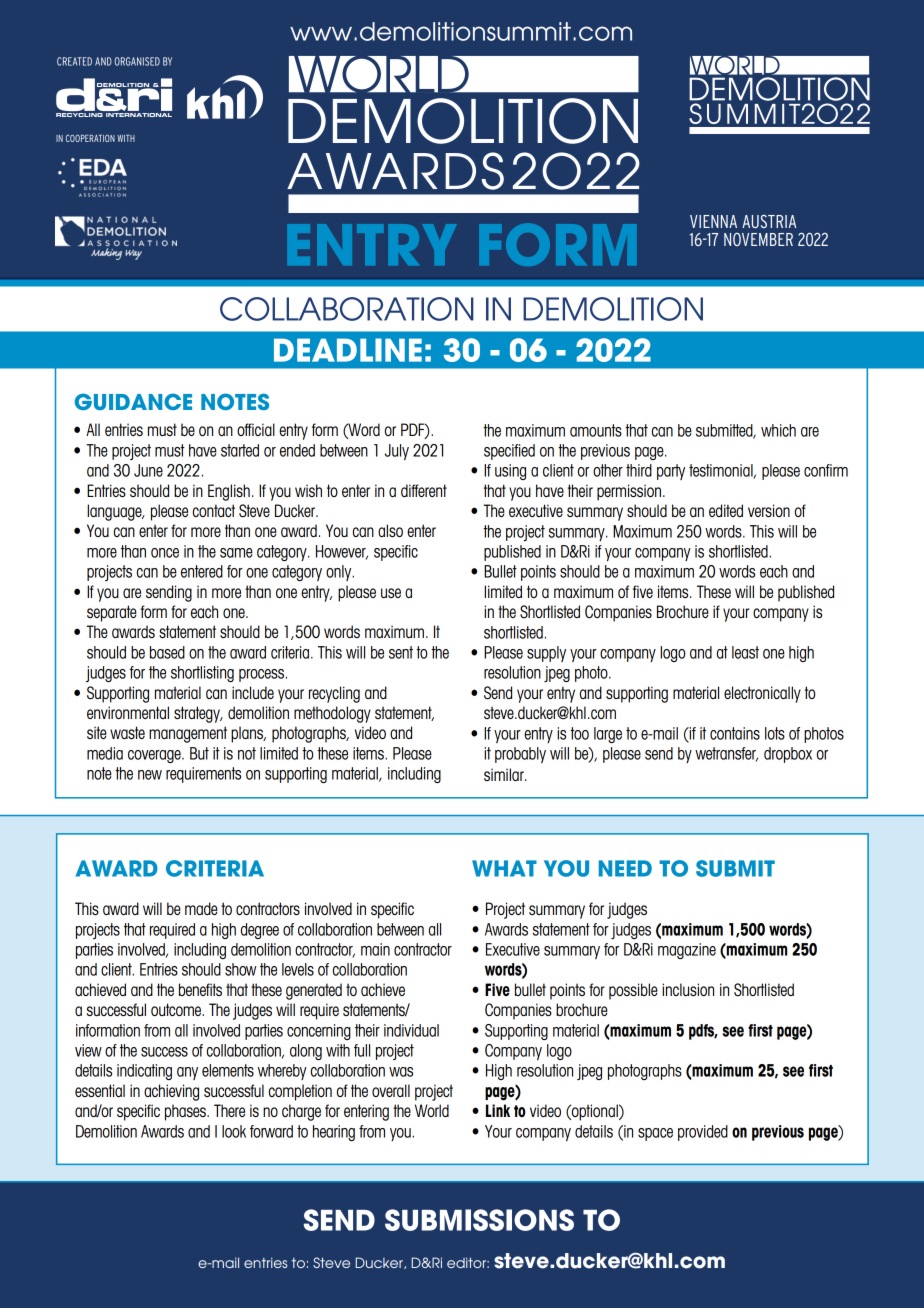  I want to click on least, so click(745, 652).
